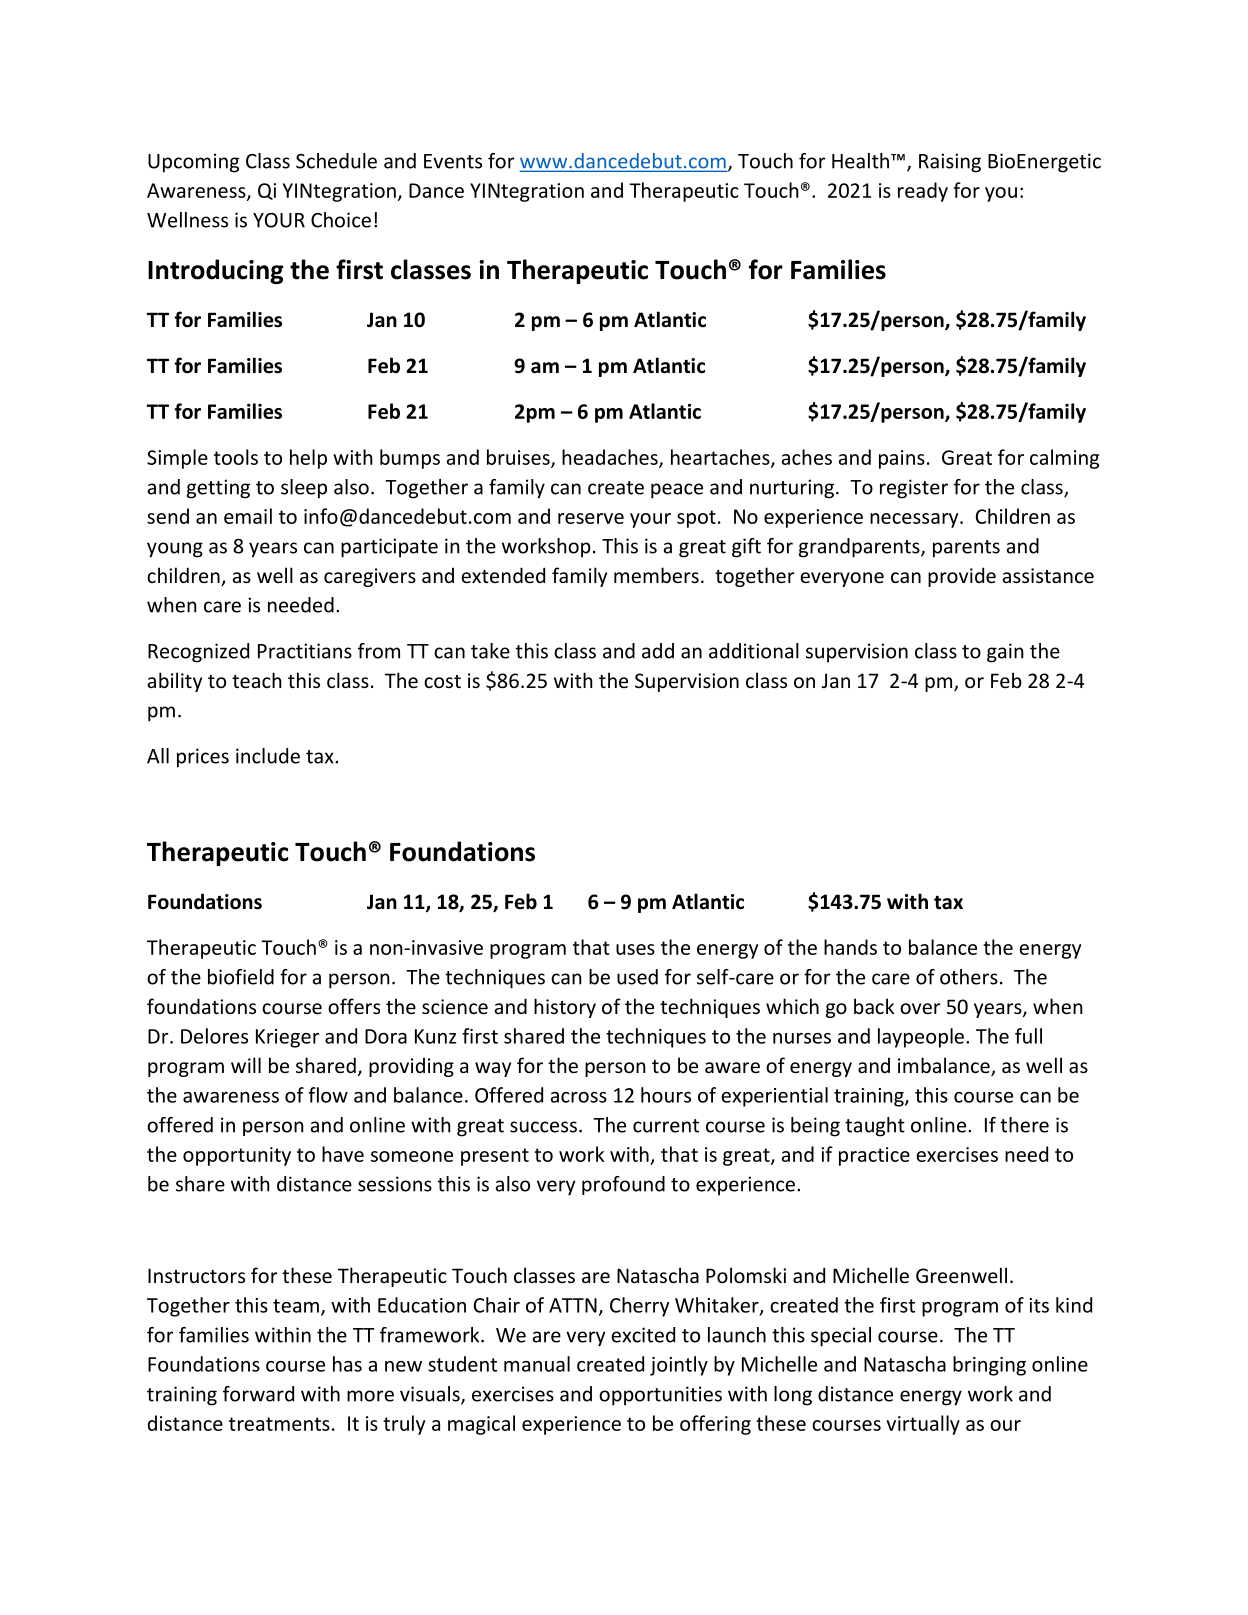  What do you see at coordinates (268, 756) in the document?
I see `include` at bounding box center [268, 756].
